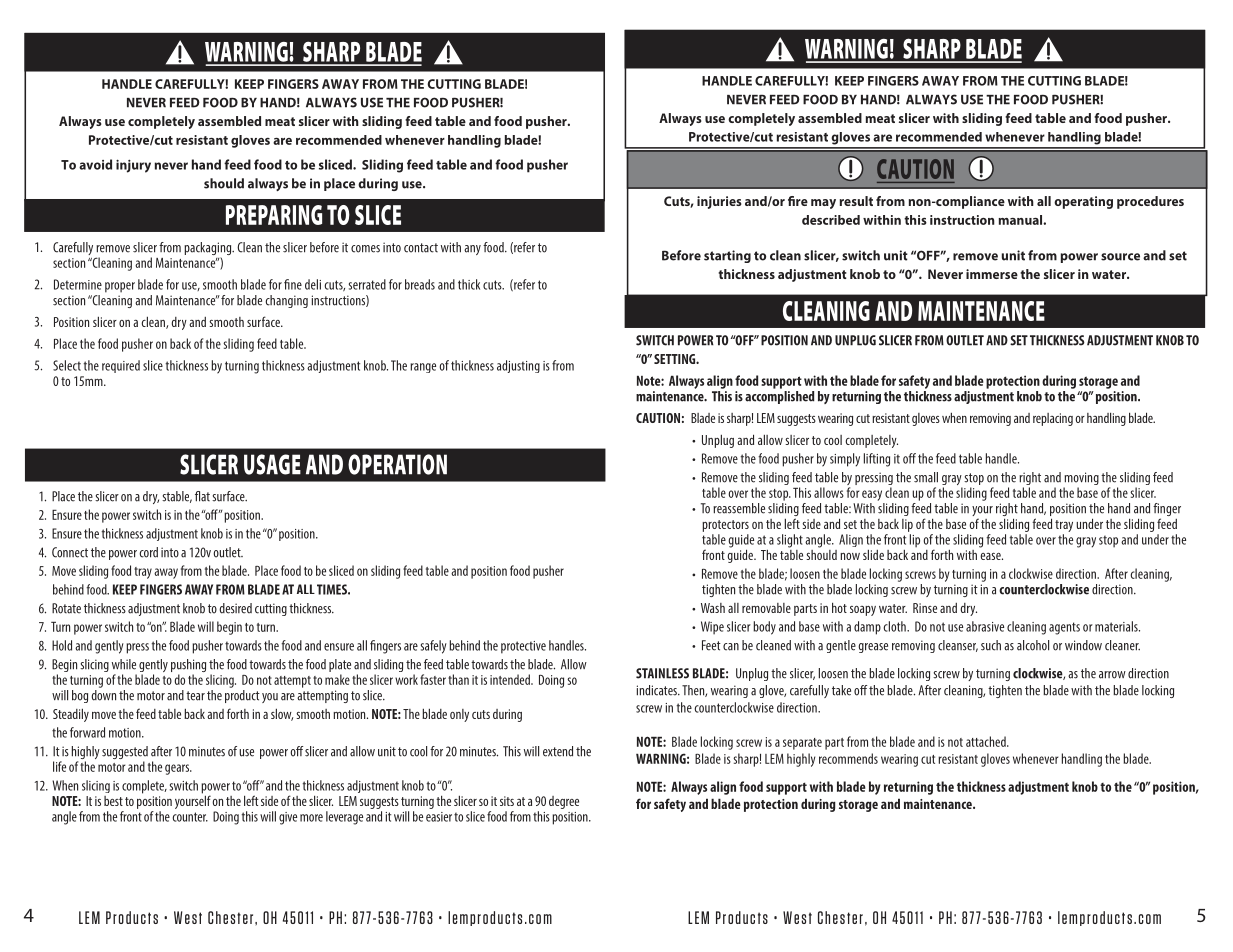  What do you see at coordinates (272, 464) in the screenshot?
I see `USAGE` at bounding box center [272, 464].
